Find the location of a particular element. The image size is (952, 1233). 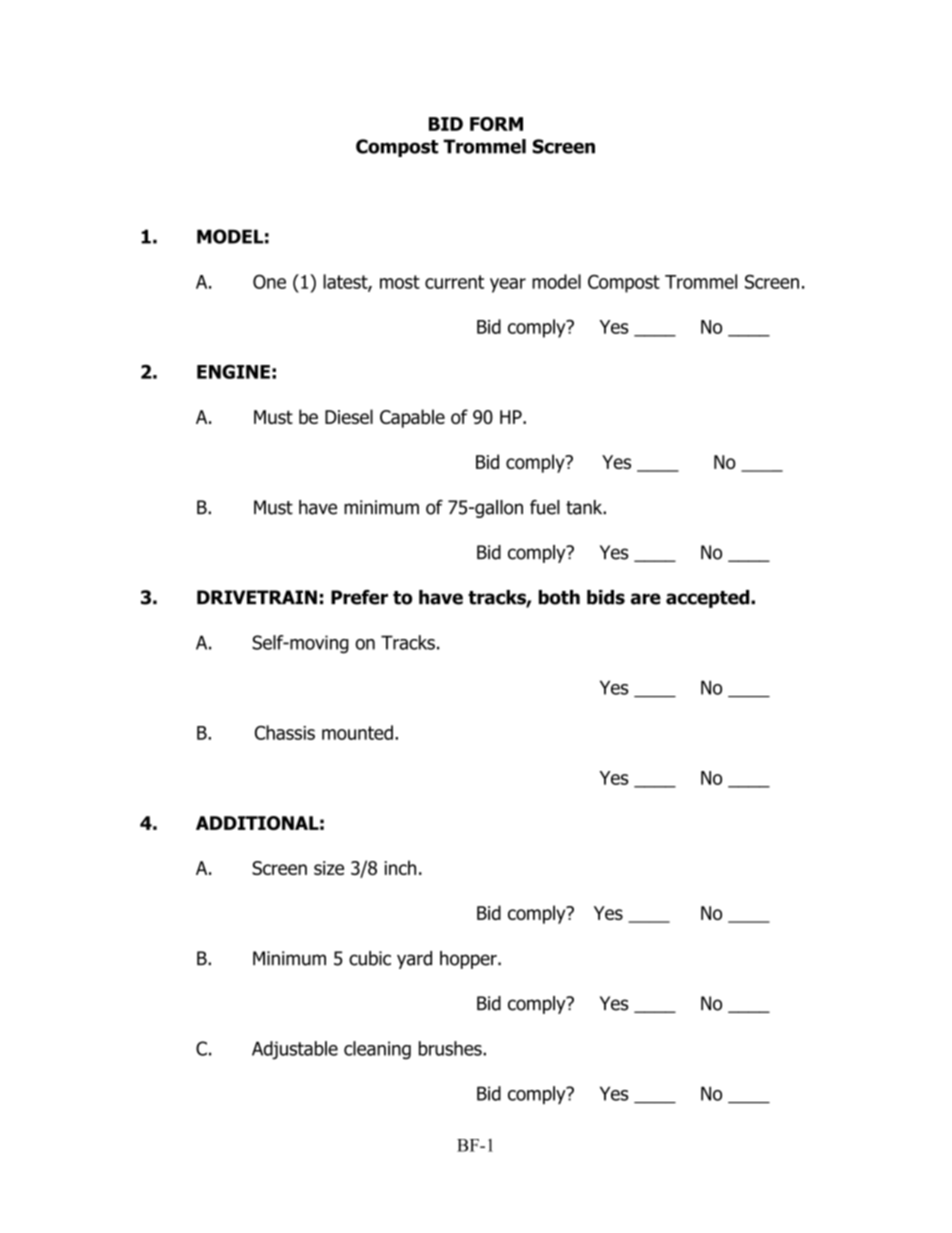

size is located at coordinates (329, 868).
